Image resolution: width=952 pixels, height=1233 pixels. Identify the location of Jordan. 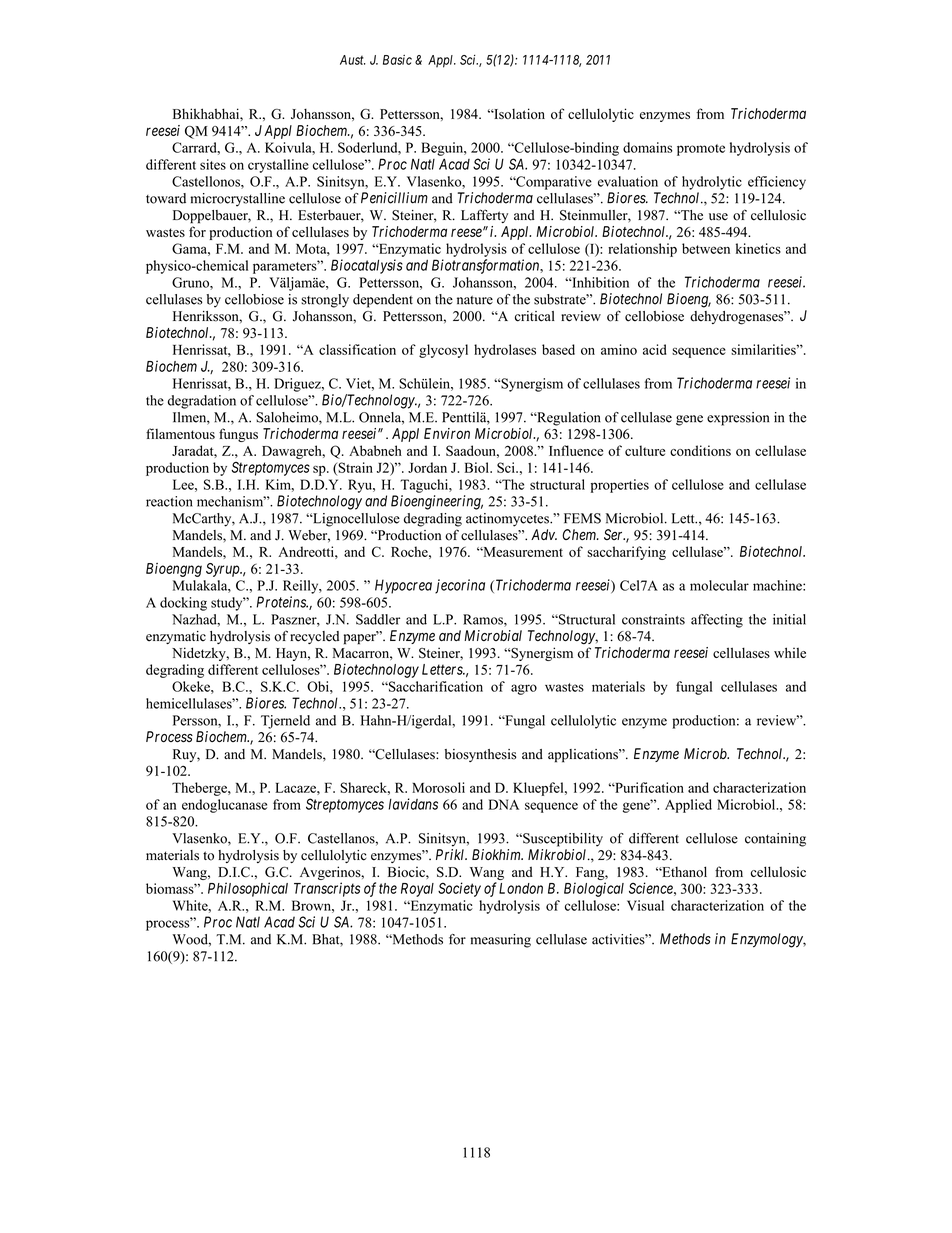
(427, 467).
